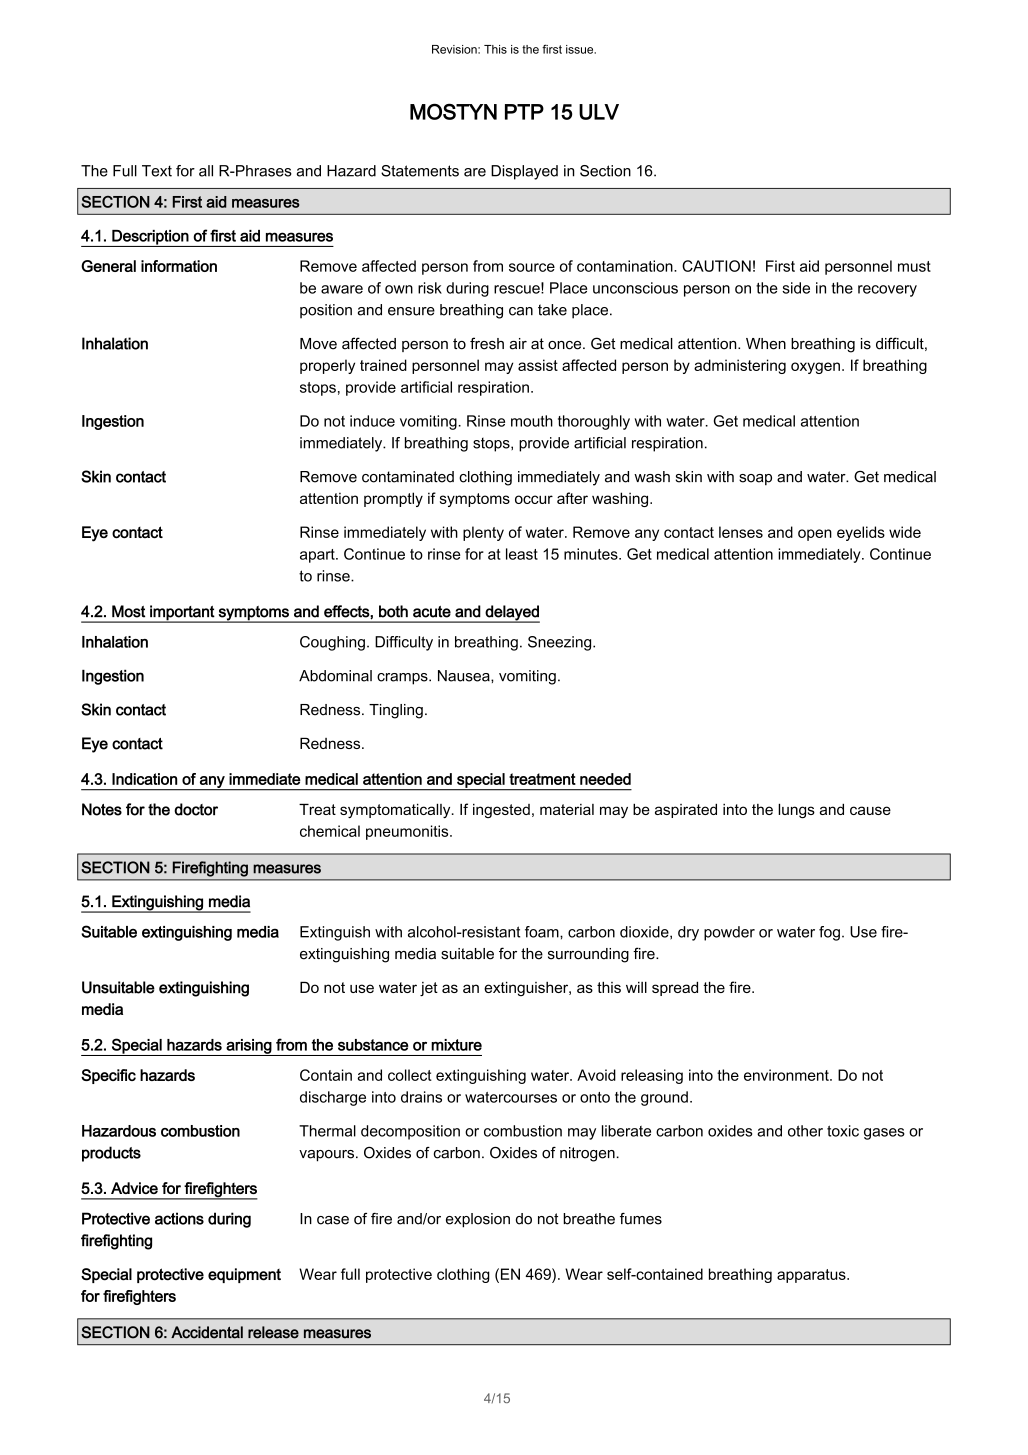  Describe the element at coordinates (829, 933) in the document. I see `fog` at that location.
